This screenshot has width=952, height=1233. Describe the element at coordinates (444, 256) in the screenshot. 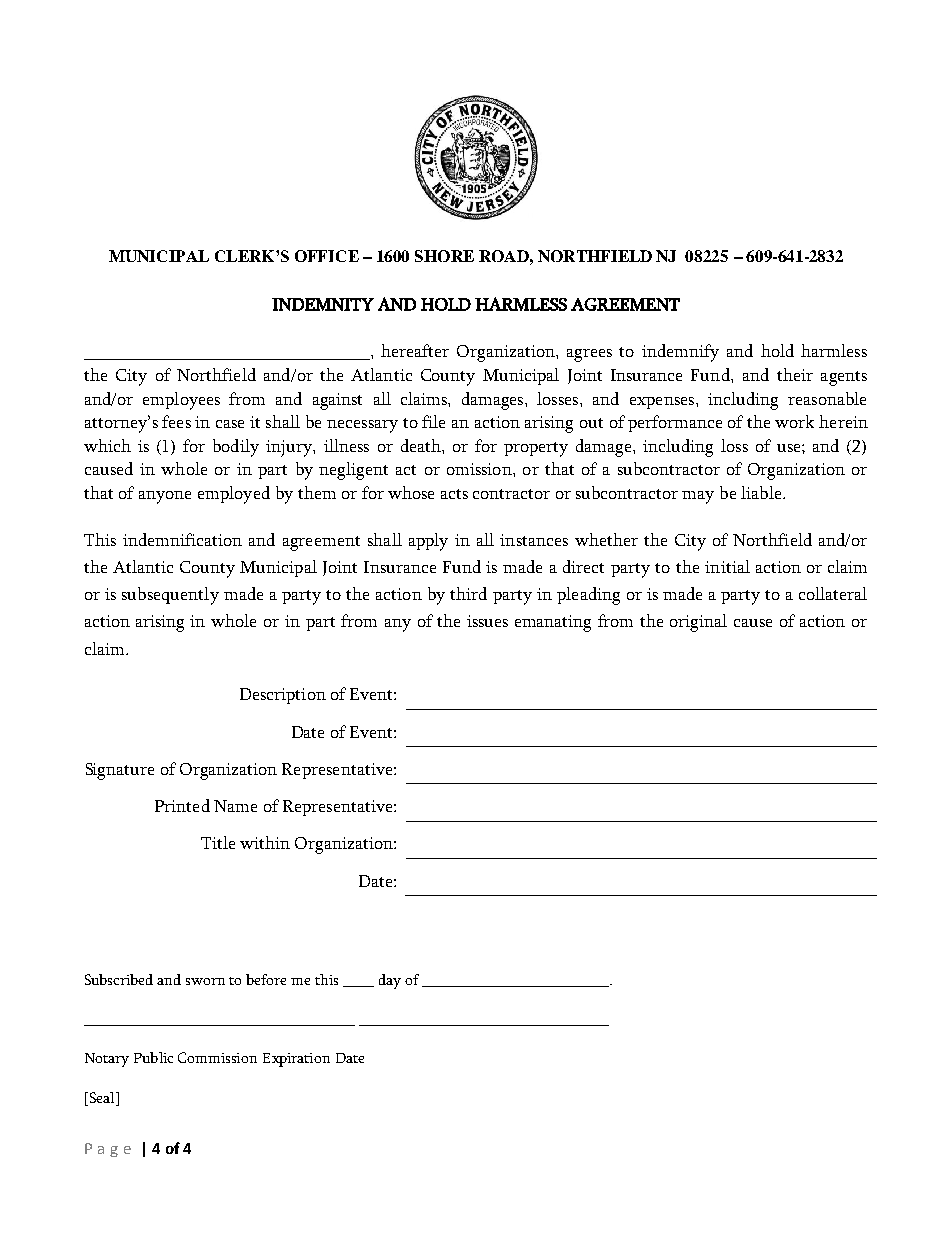

I see `SHORE` at that location.
